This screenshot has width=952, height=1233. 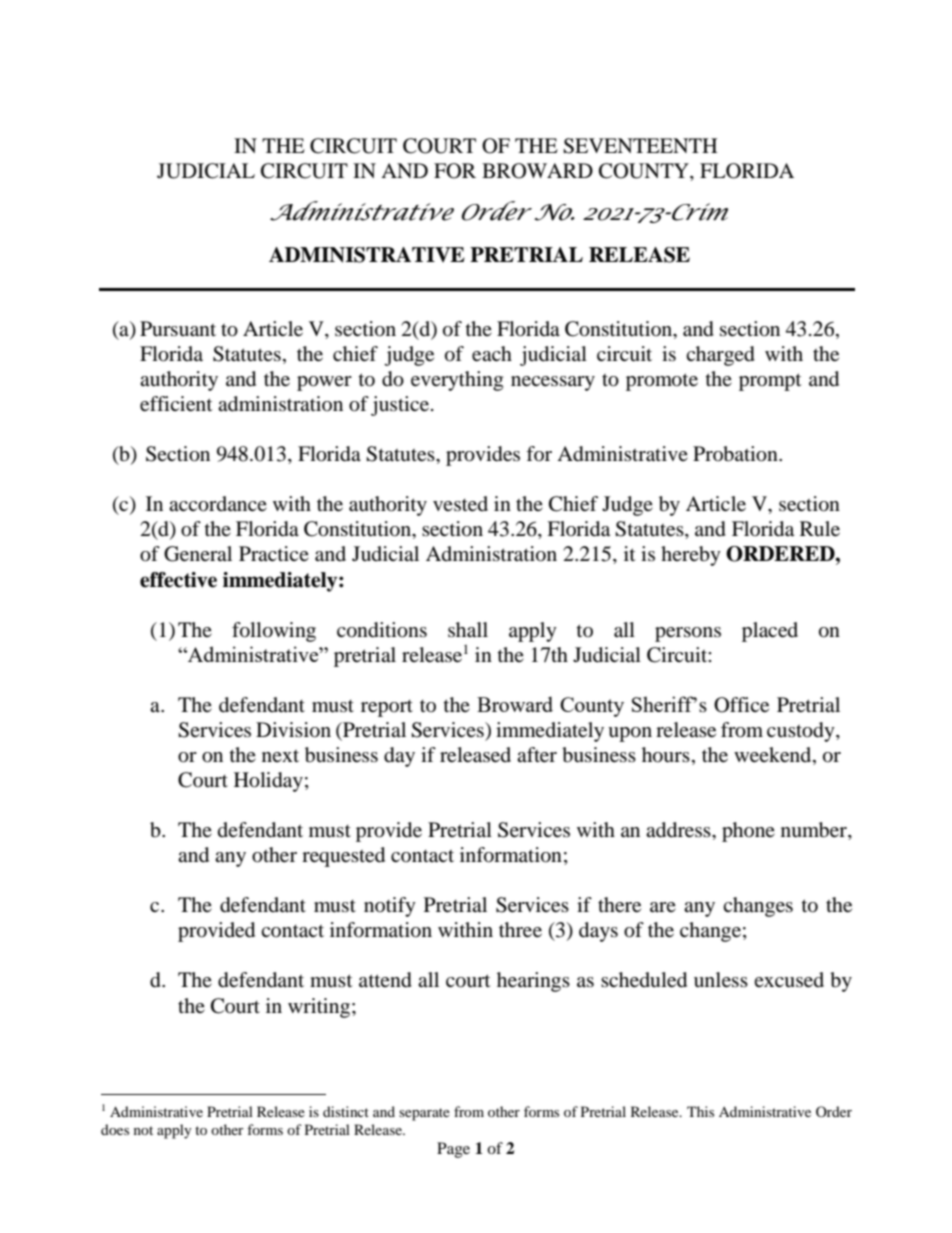 What do you see at coordinates (178, 329) in the screenshot?
I see `Pursuant` at bounding box center [178, 329].
